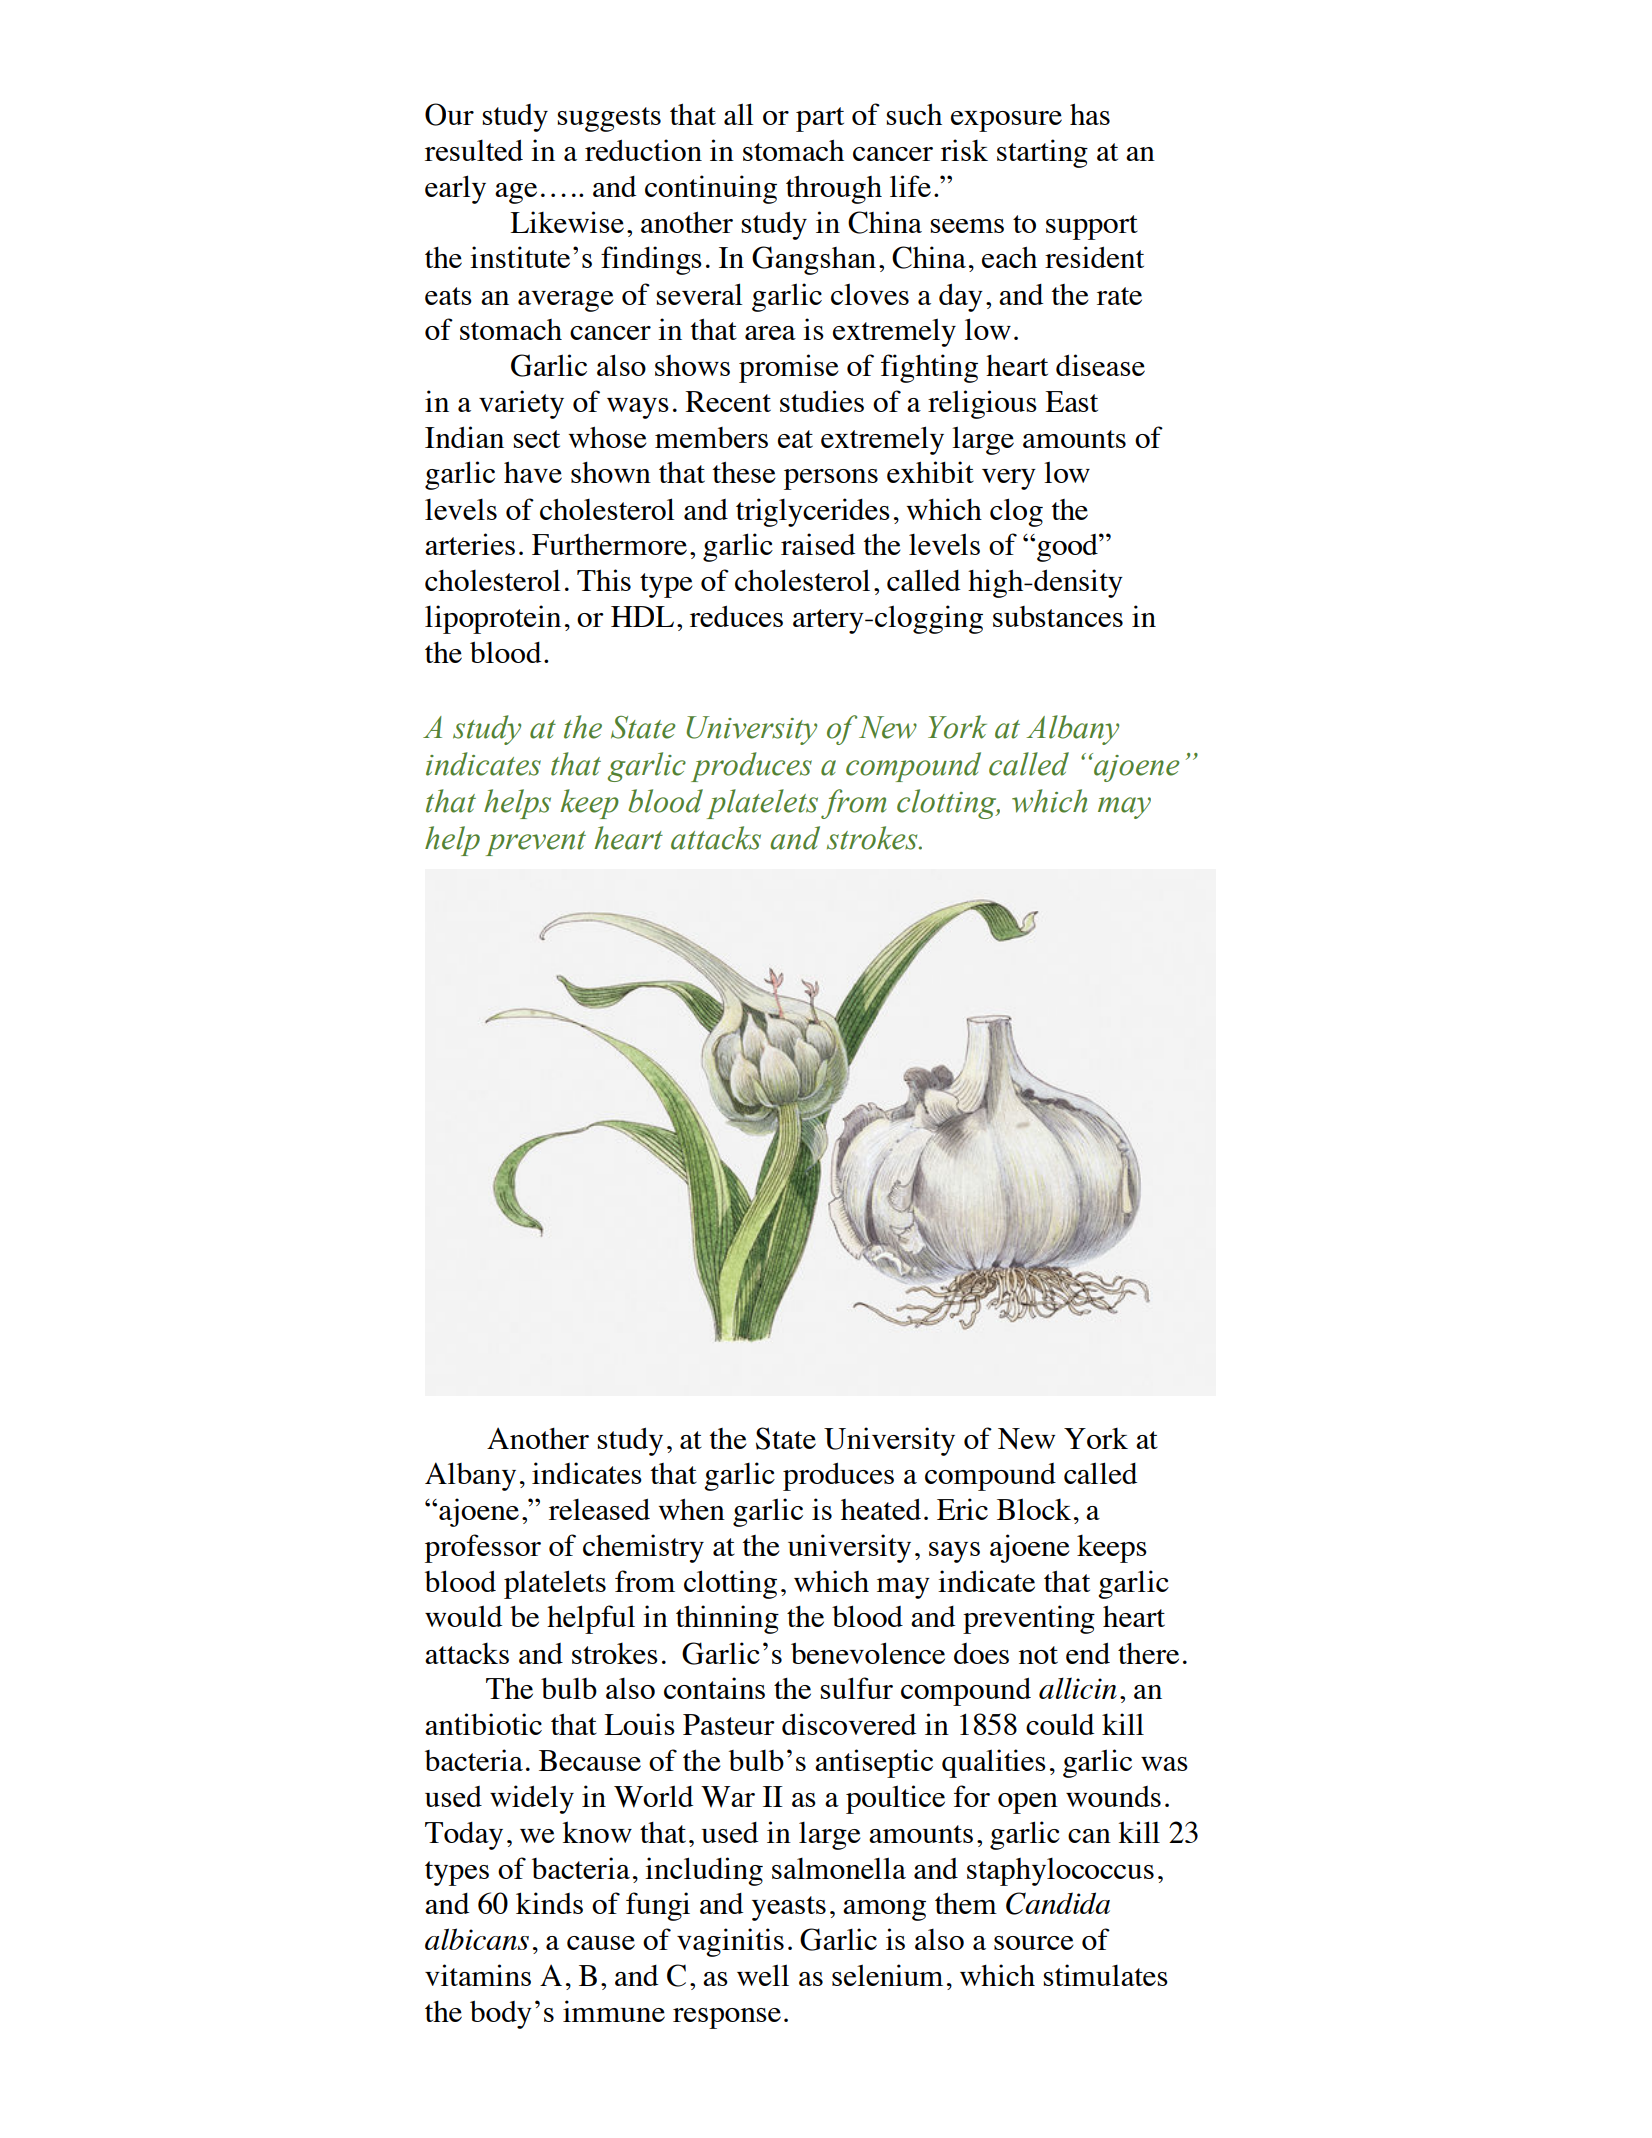 The height and width of the screenshot is (2138, 1652). What do you see at coordinates (567, 222) in the screenshot?
I see `Likewise` at bounding box center [567, 222].
